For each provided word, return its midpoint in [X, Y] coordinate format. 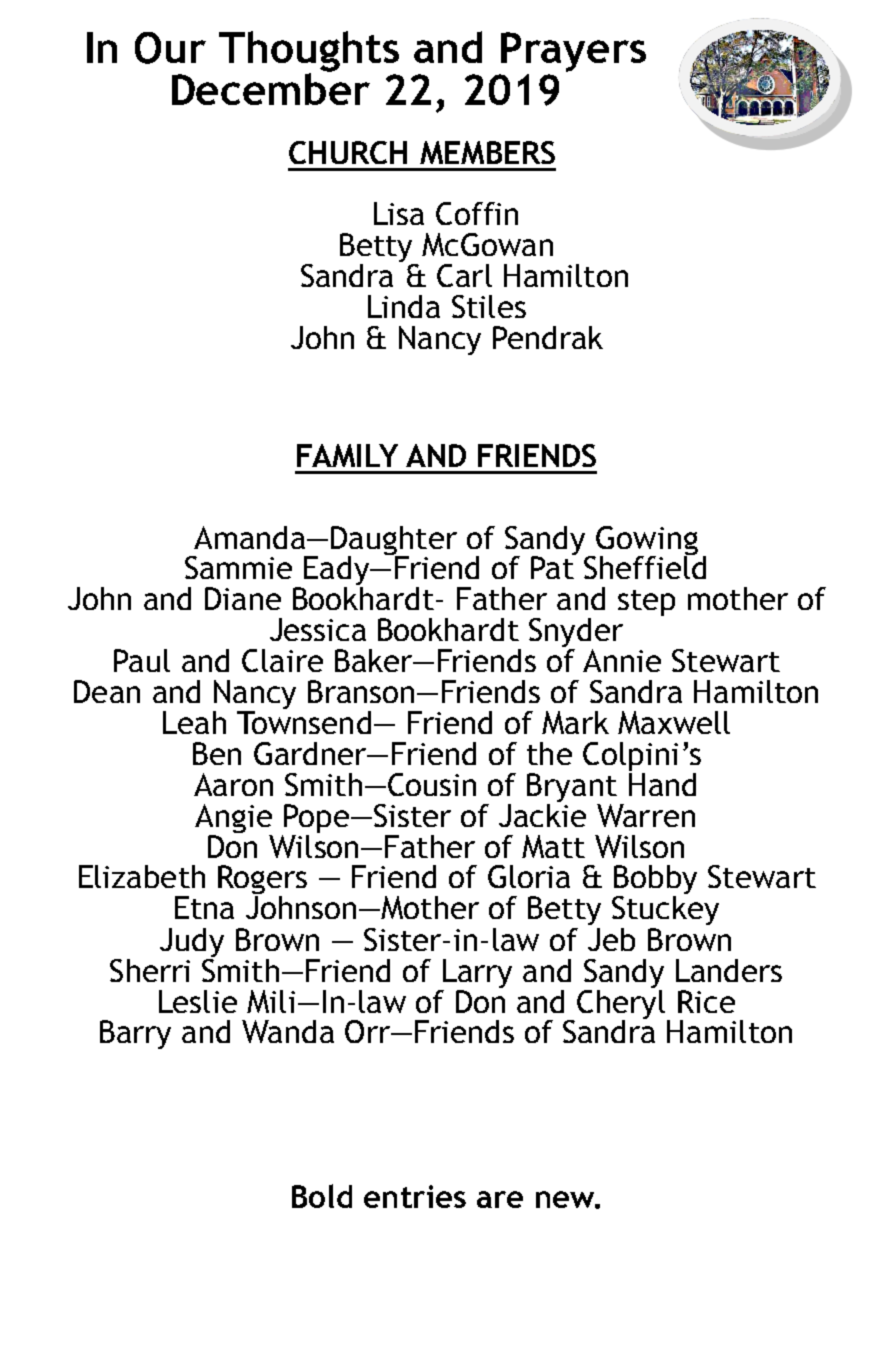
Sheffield [645, 566]
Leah [194, 722]
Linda [404, 306]
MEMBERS [487, 152]
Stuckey [665, 910]
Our [170, 48]
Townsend [304, 721]
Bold [322, 1196]
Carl [464, 275]
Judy [192, 944]
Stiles [489, 306]
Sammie [238, 567]
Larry [477, 973]
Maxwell [674, 722]
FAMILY [347, 455]
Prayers [573, 52]
